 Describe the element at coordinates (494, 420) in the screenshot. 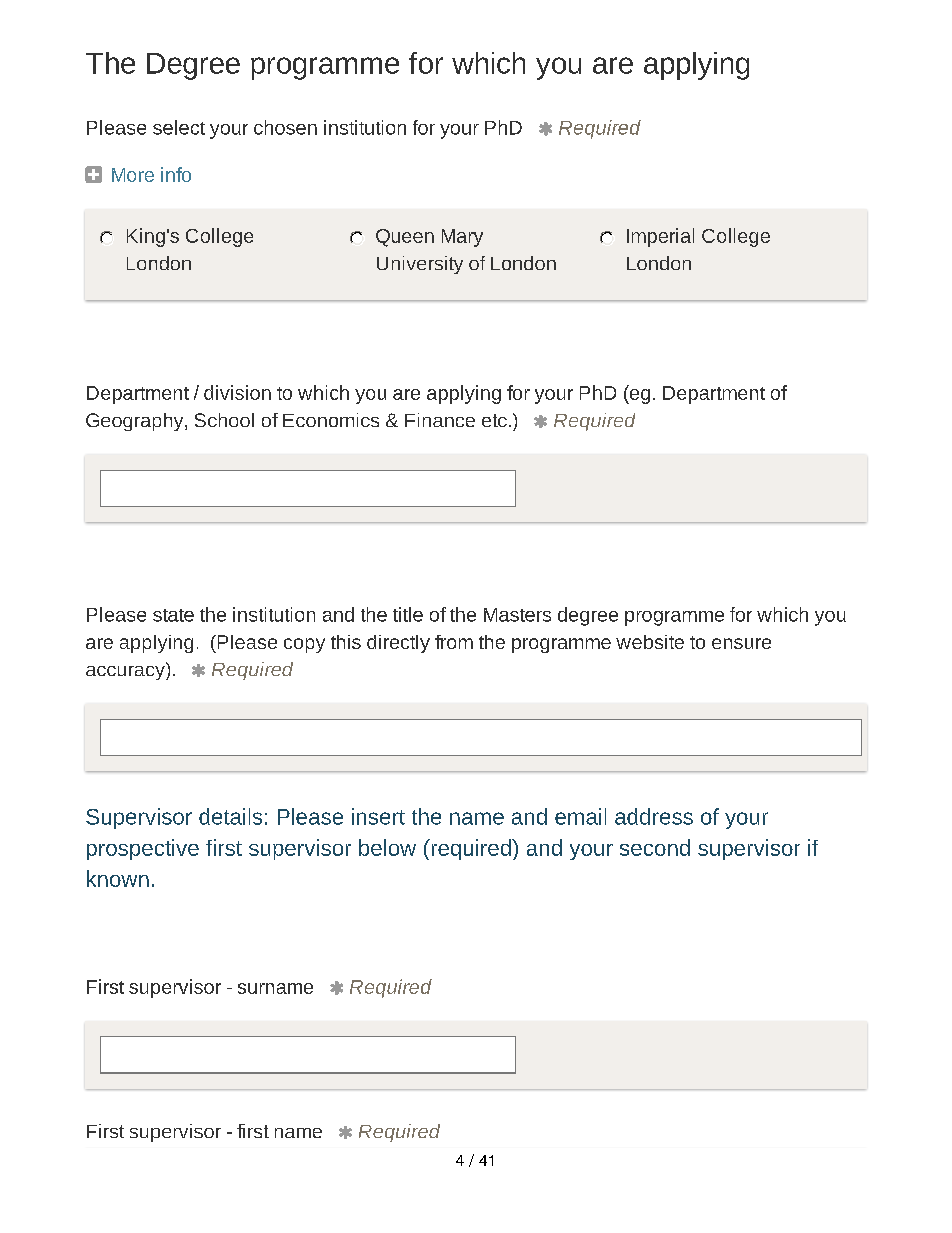

I see `etc` at that location.
